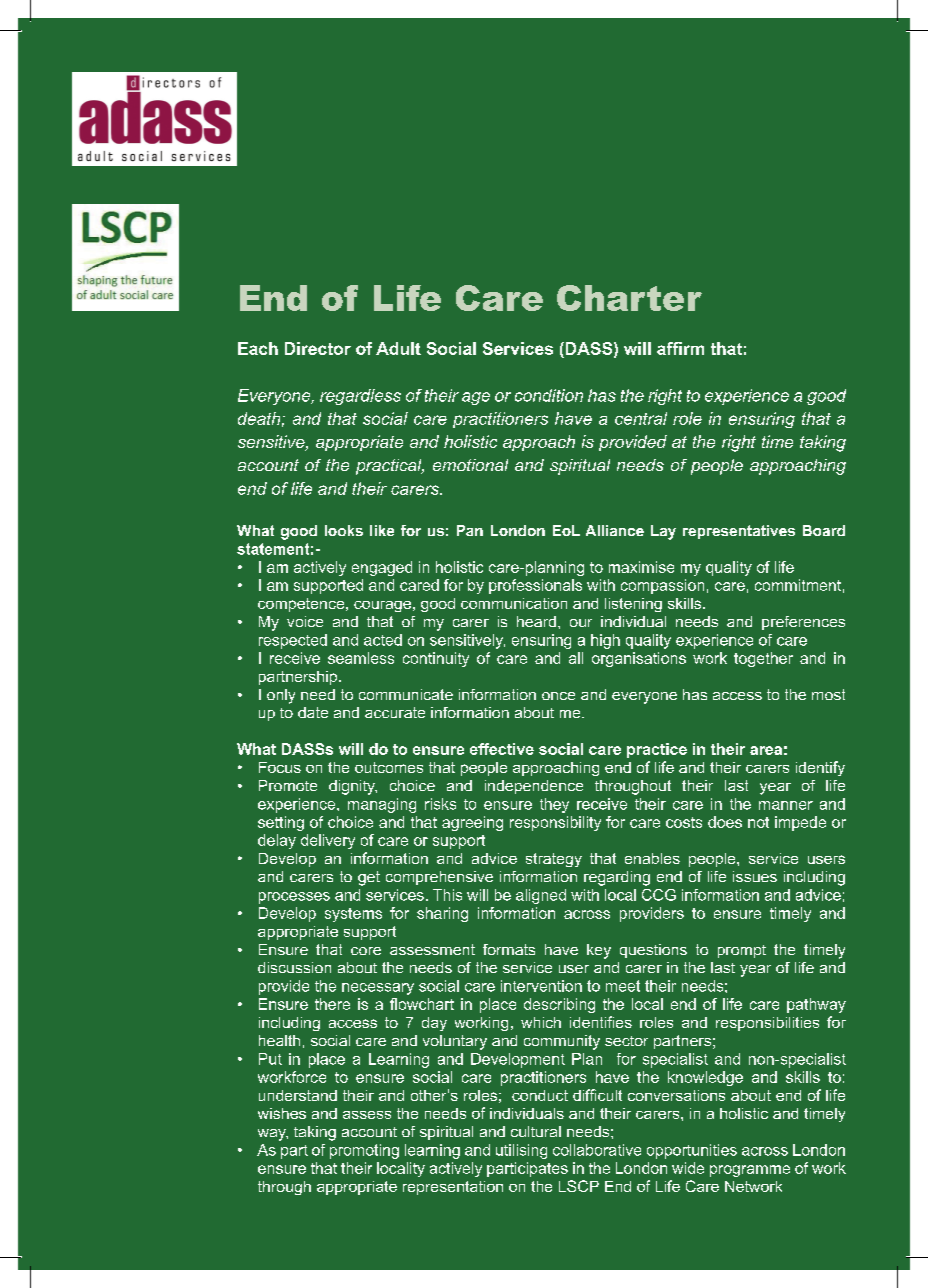 Image resolution: width=928 pixels, height=1288 pixels. What do you see at coordinates (680, 348) in the page?
I see `affirm` at bounding box center [680, 348].
